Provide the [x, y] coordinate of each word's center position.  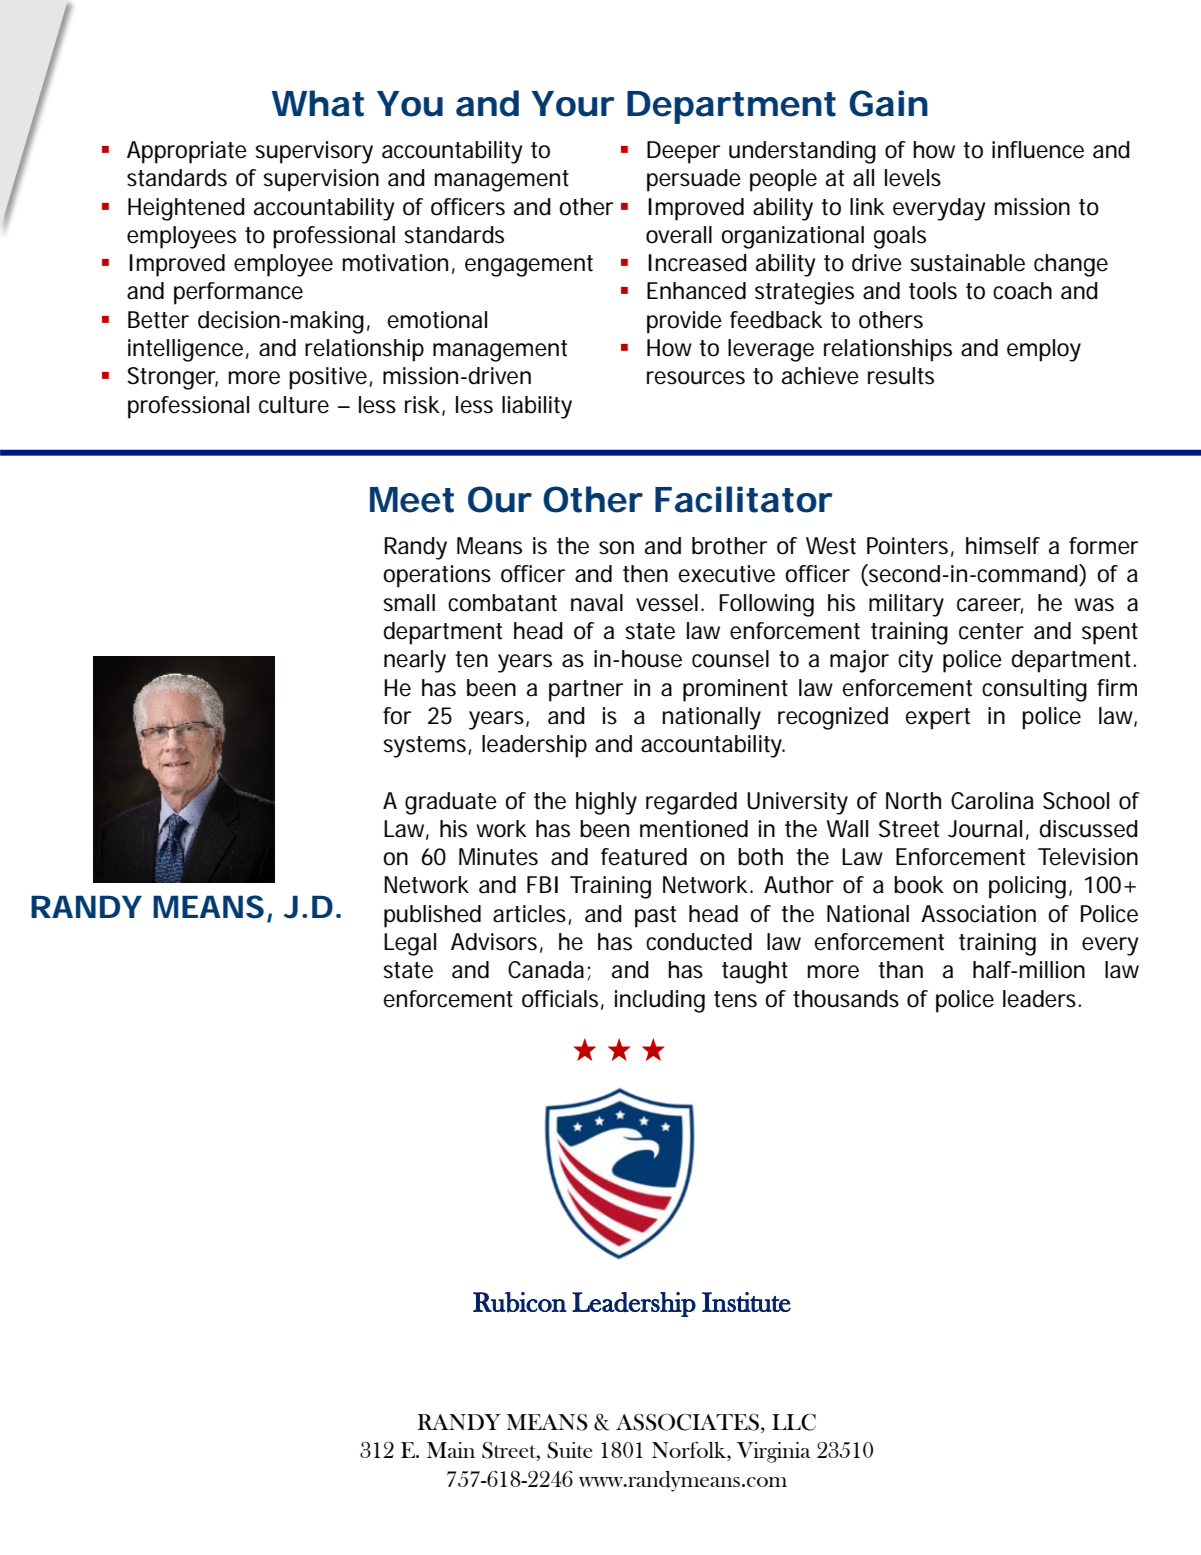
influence [1038, 150]
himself [1003, 546]
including [660, 1001]
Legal [410, 944]
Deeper [683, 152]
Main [451, 1450]
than [900, 970]
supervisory [314, 152]
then [645, 574]
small [409, 603]
